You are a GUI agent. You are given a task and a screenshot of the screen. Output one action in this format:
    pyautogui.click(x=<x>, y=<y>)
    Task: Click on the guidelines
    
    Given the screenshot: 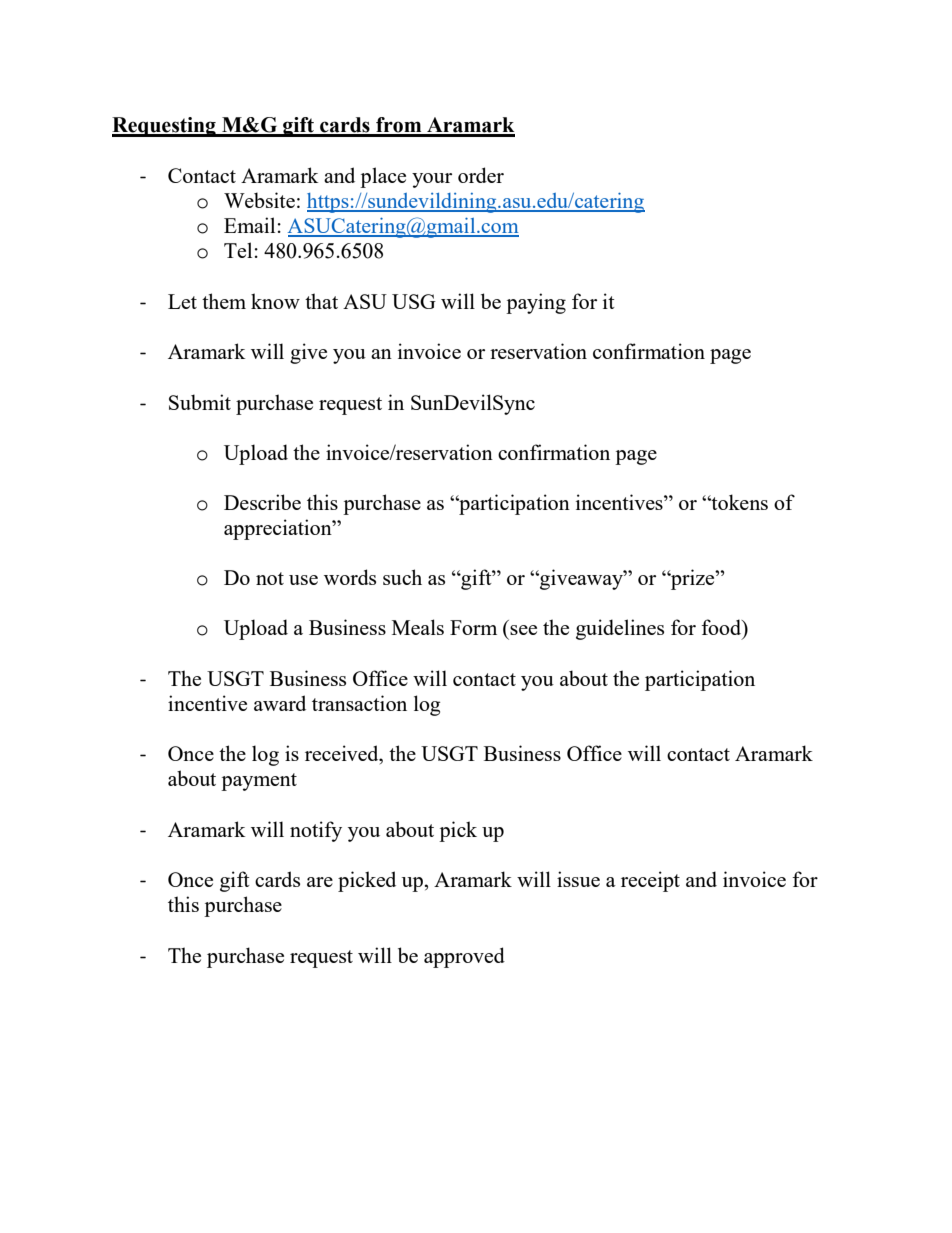 What is the action you would take?
    pyautogui.click(x=620, y=629)
